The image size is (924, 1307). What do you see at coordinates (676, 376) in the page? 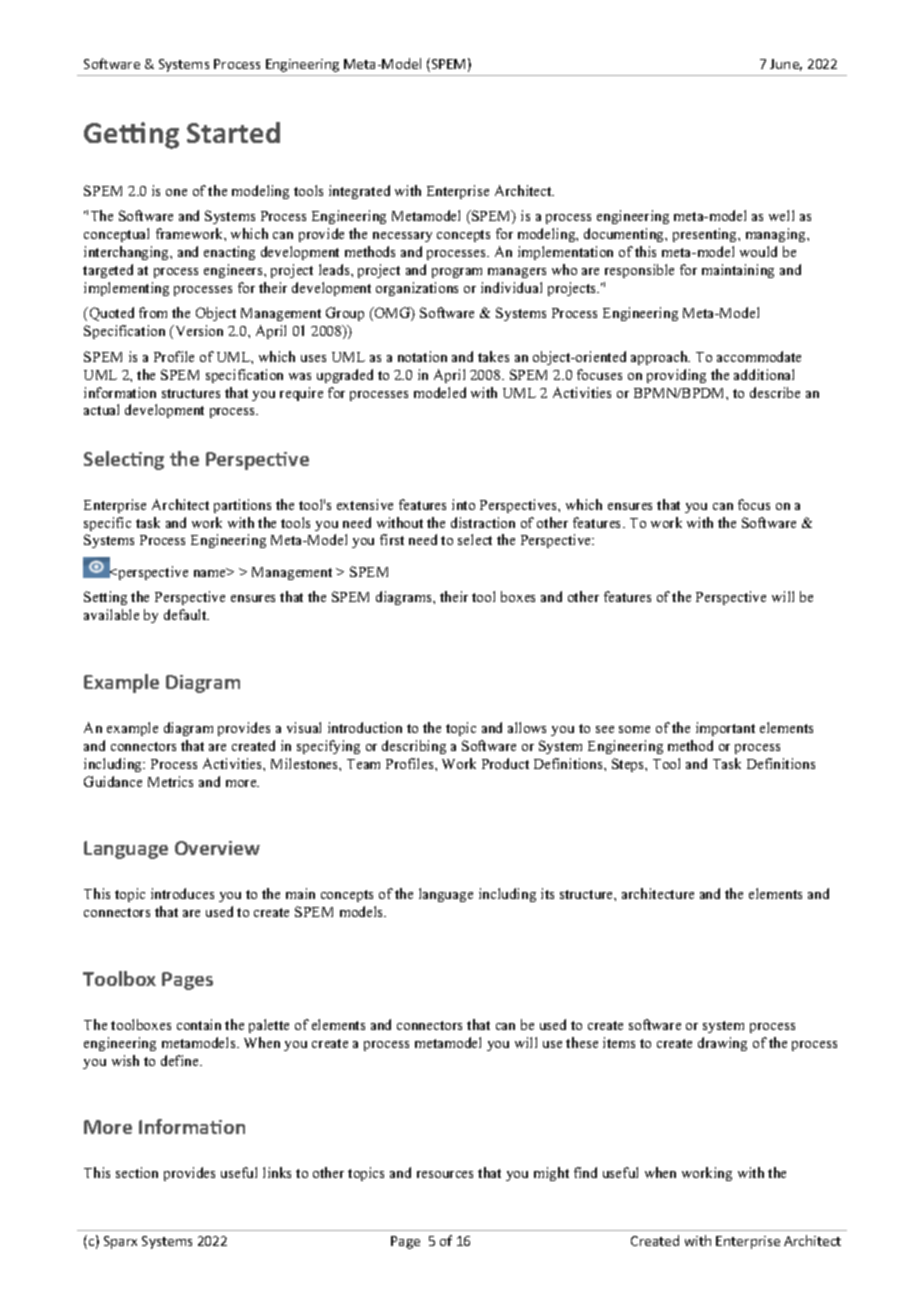
I see `providing` at bounding box center [676, 376].
